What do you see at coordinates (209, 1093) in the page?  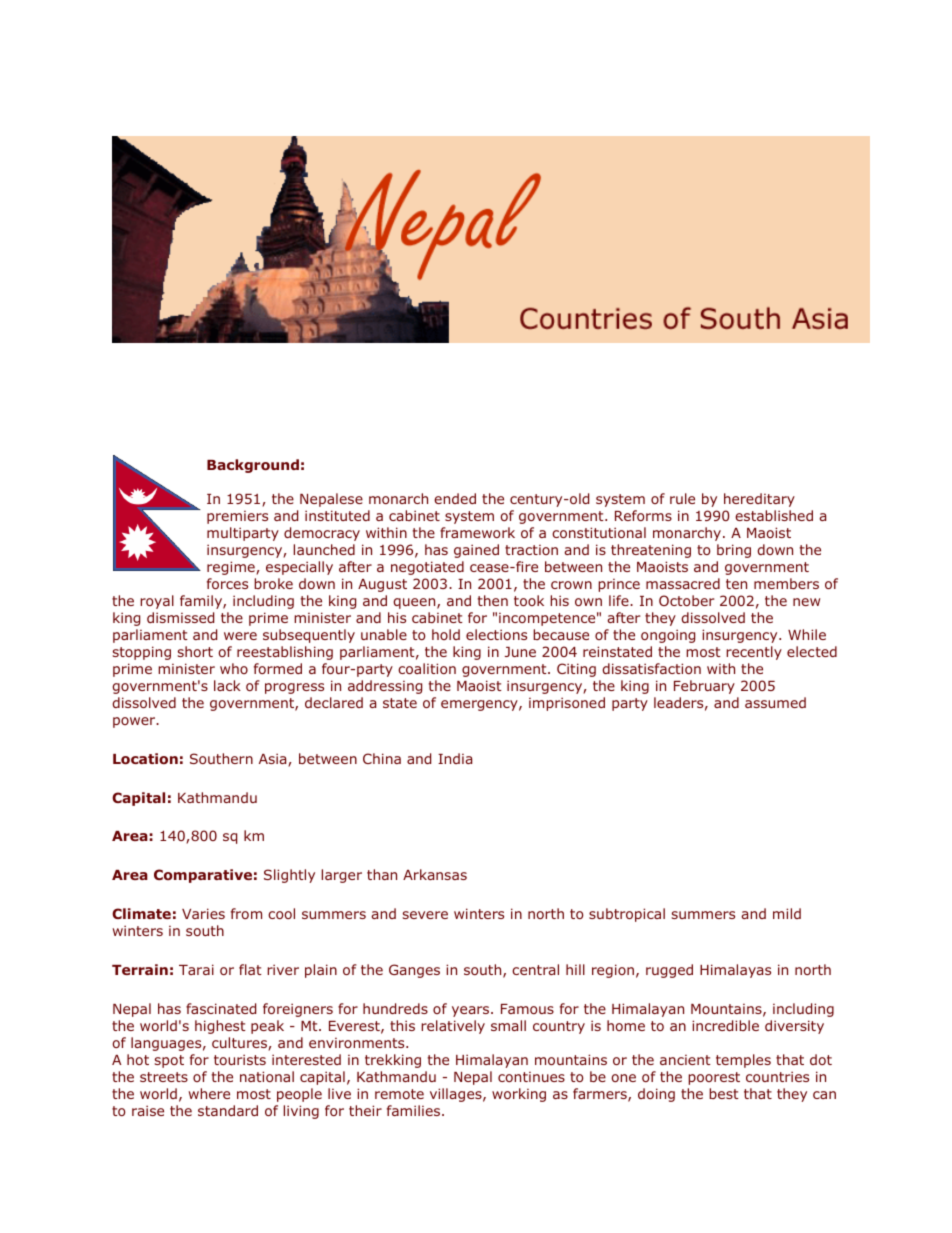 I see `where` at bounding box center [209, 1093].
